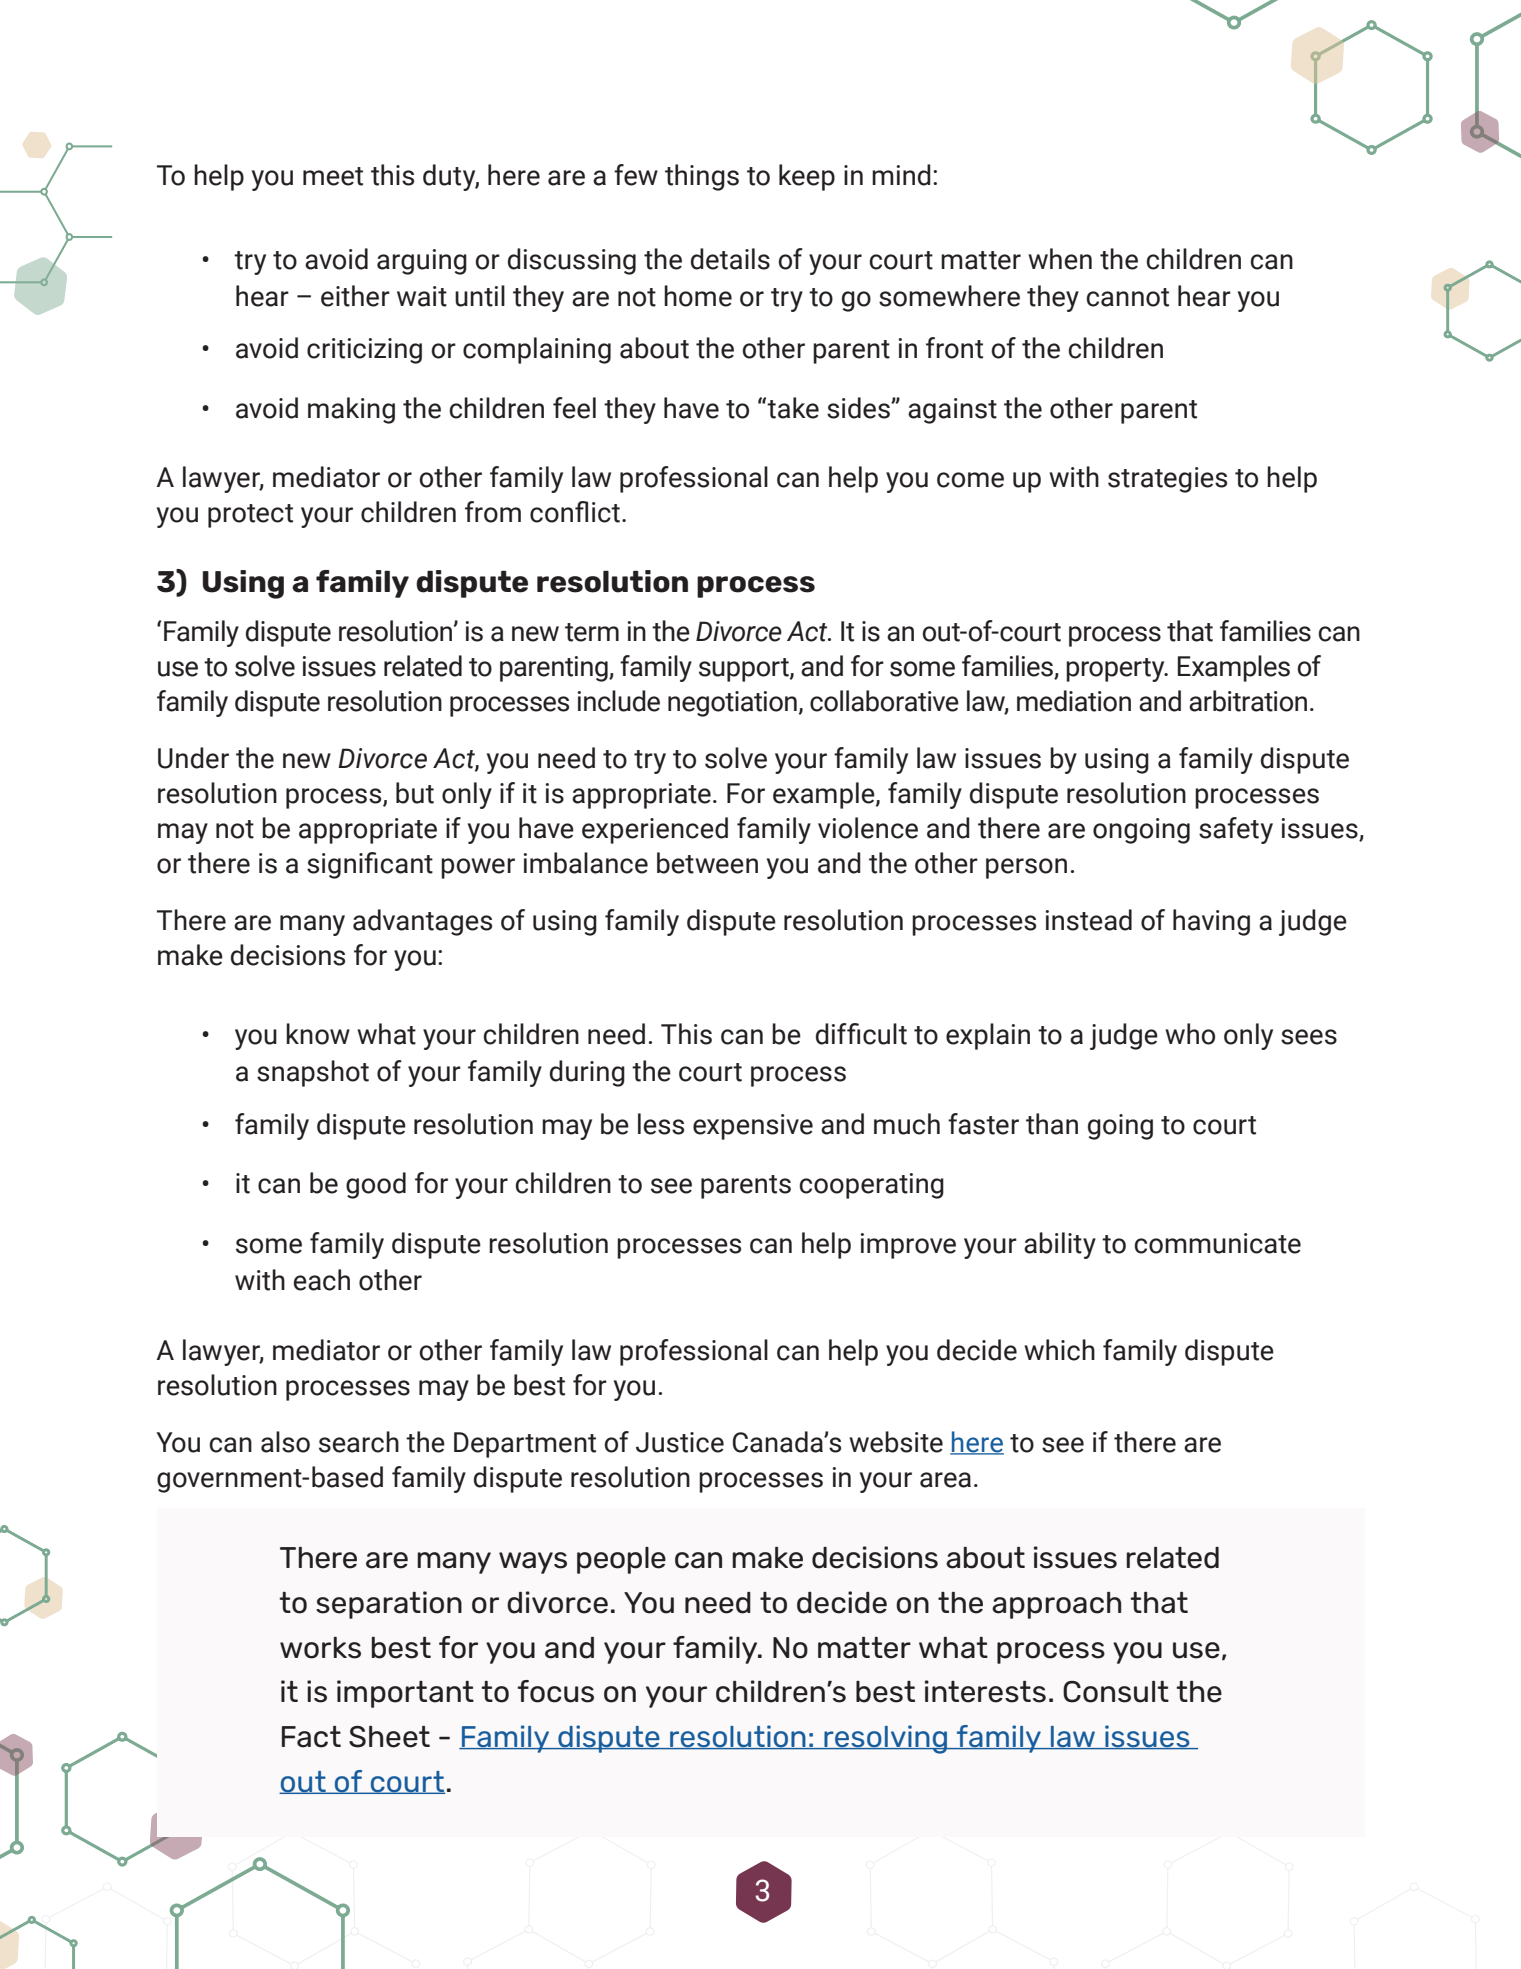 The height and width of the screenshot is (1969, 1521). Describe the element at coordinates (320, 1648) in the screenshot. I see `works` at that location.
